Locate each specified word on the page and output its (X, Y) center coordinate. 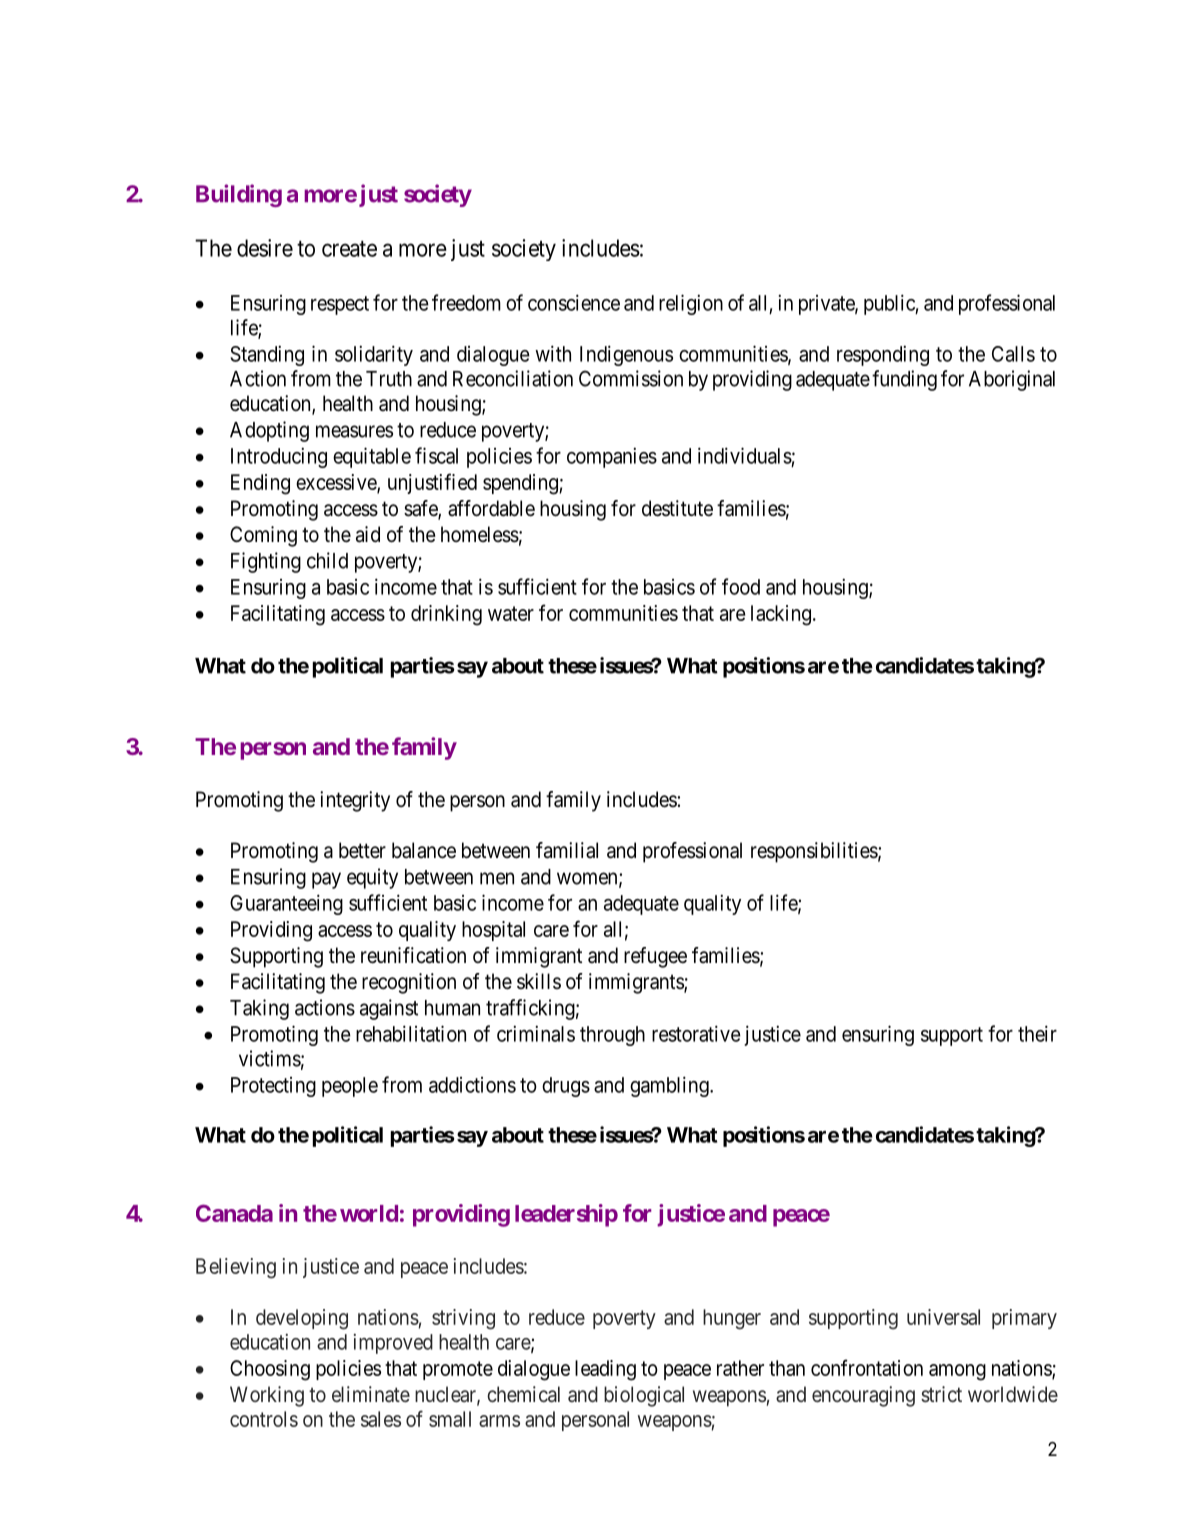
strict (941, 1394)
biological (644, 1396)
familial (567, 850)
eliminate (371, 1394)
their (1037, 1033)
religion (691, 304)
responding (883, 355)
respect (340, 305)
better (362, 850)
